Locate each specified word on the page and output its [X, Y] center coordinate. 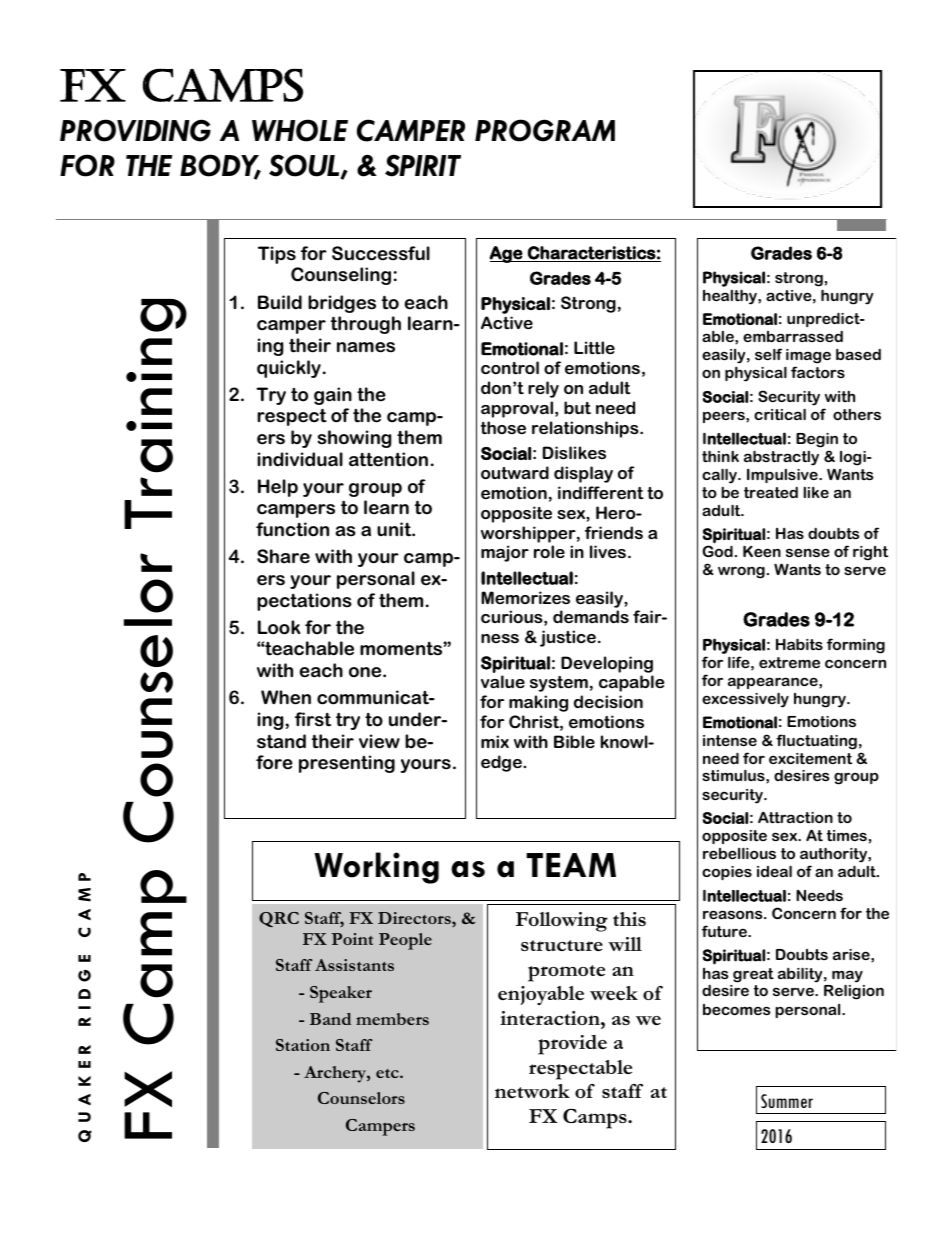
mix [495, 741]
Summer [787, 1101]
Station [303, 1045]
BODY [220, 166]
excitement [810, 758]
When [286, 697]
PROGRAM [545, 130]
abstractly [781, 458]
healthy [731, 297]
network [532, 1091]
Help [278, 488]
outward [515, 472]
